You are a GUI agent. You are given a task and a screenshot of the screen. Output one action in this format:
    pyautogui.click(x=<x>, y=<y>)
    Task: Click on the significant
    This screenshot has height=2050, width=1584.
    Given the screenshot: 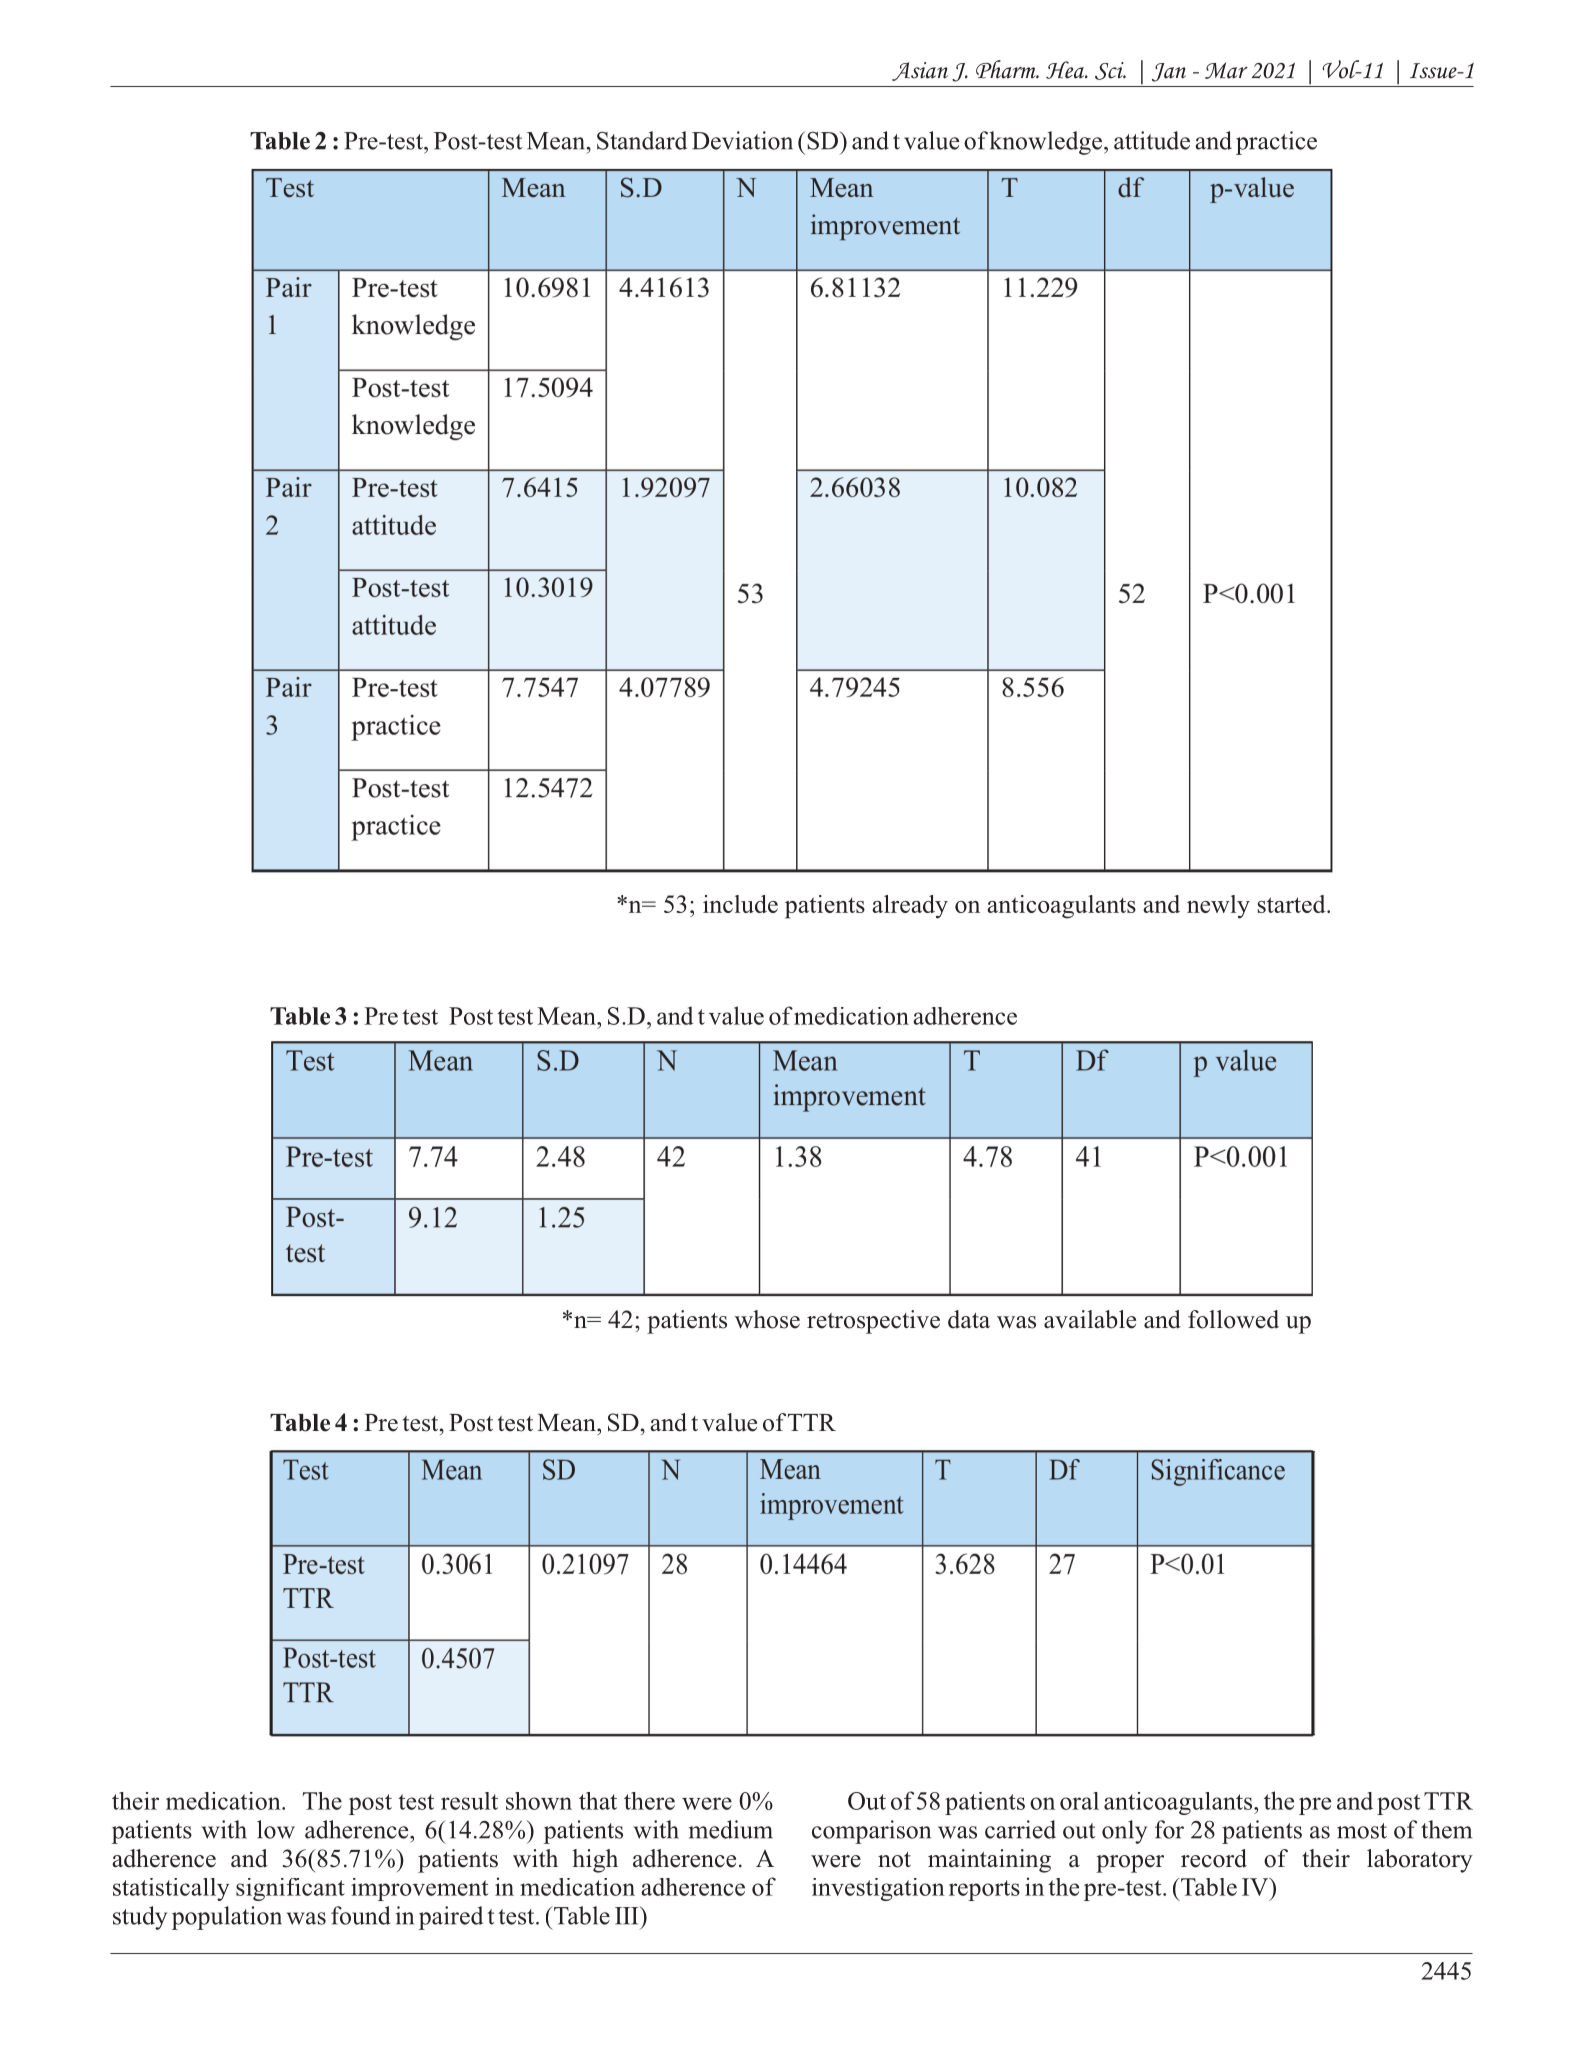 What is the action you would take?
    pyautogui.click(x=290, y=1889)
